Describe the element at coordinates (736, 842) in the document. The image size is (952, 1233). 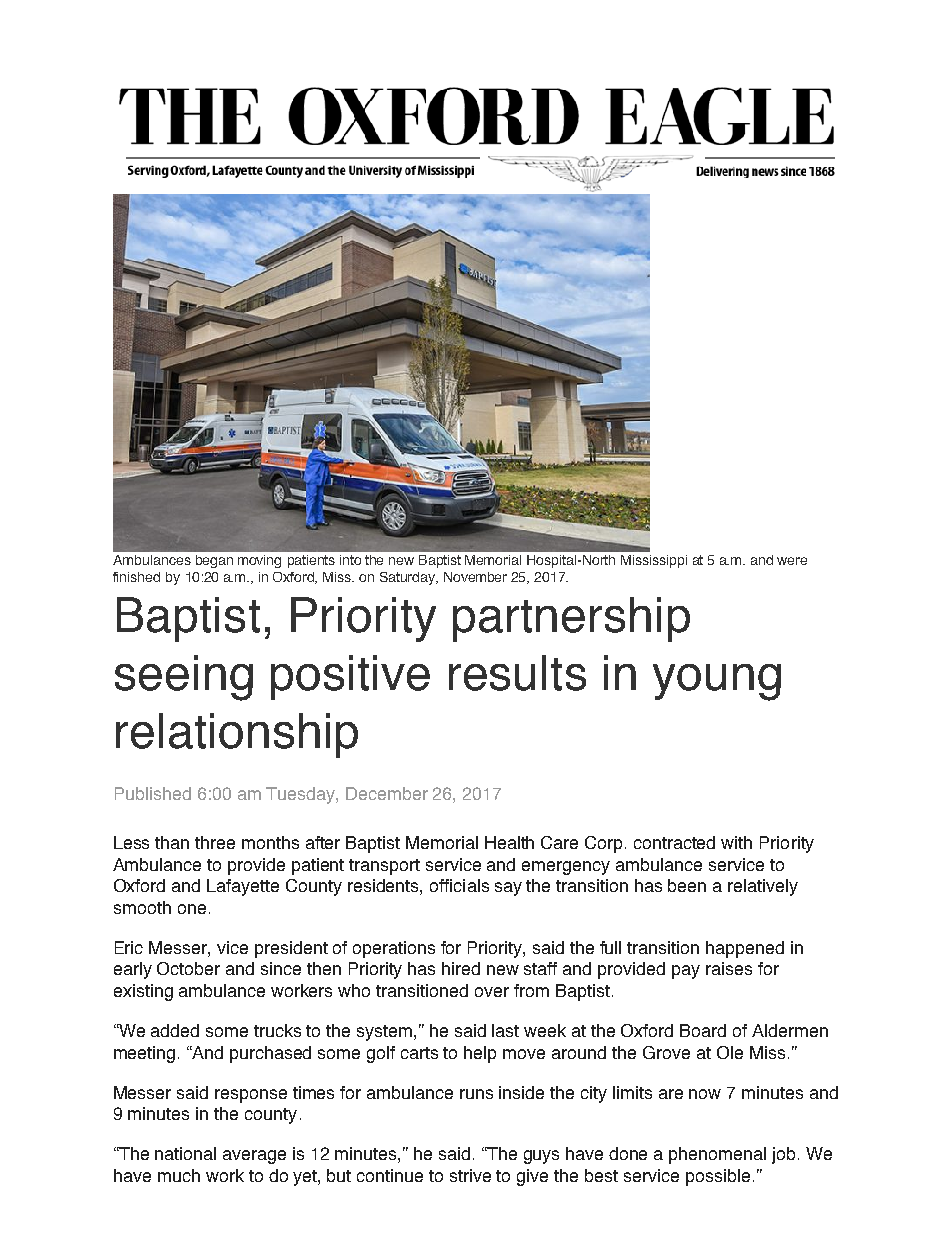
I see `with` at that location.
